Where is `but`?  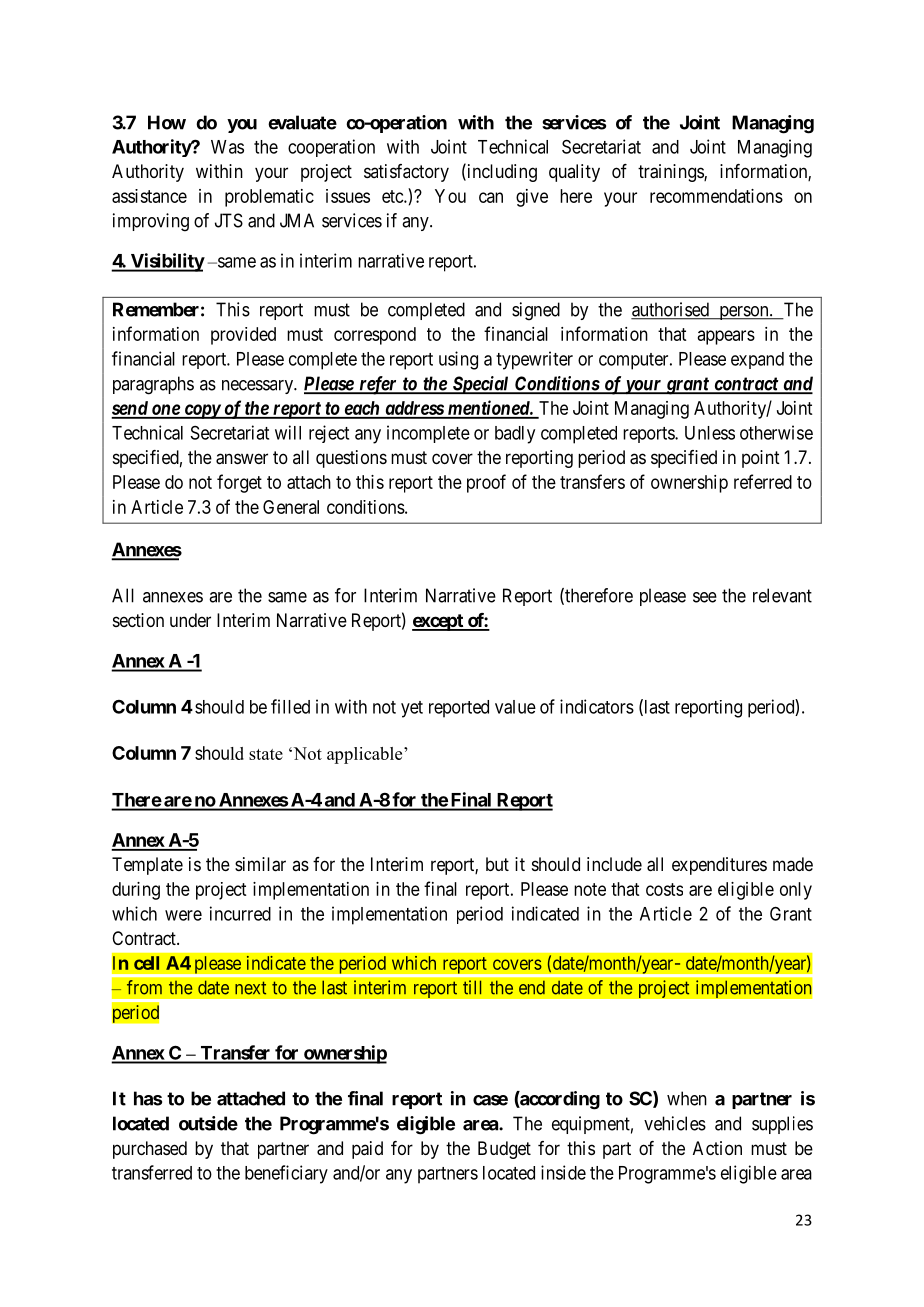
but is located at coordinates (497, 864).
